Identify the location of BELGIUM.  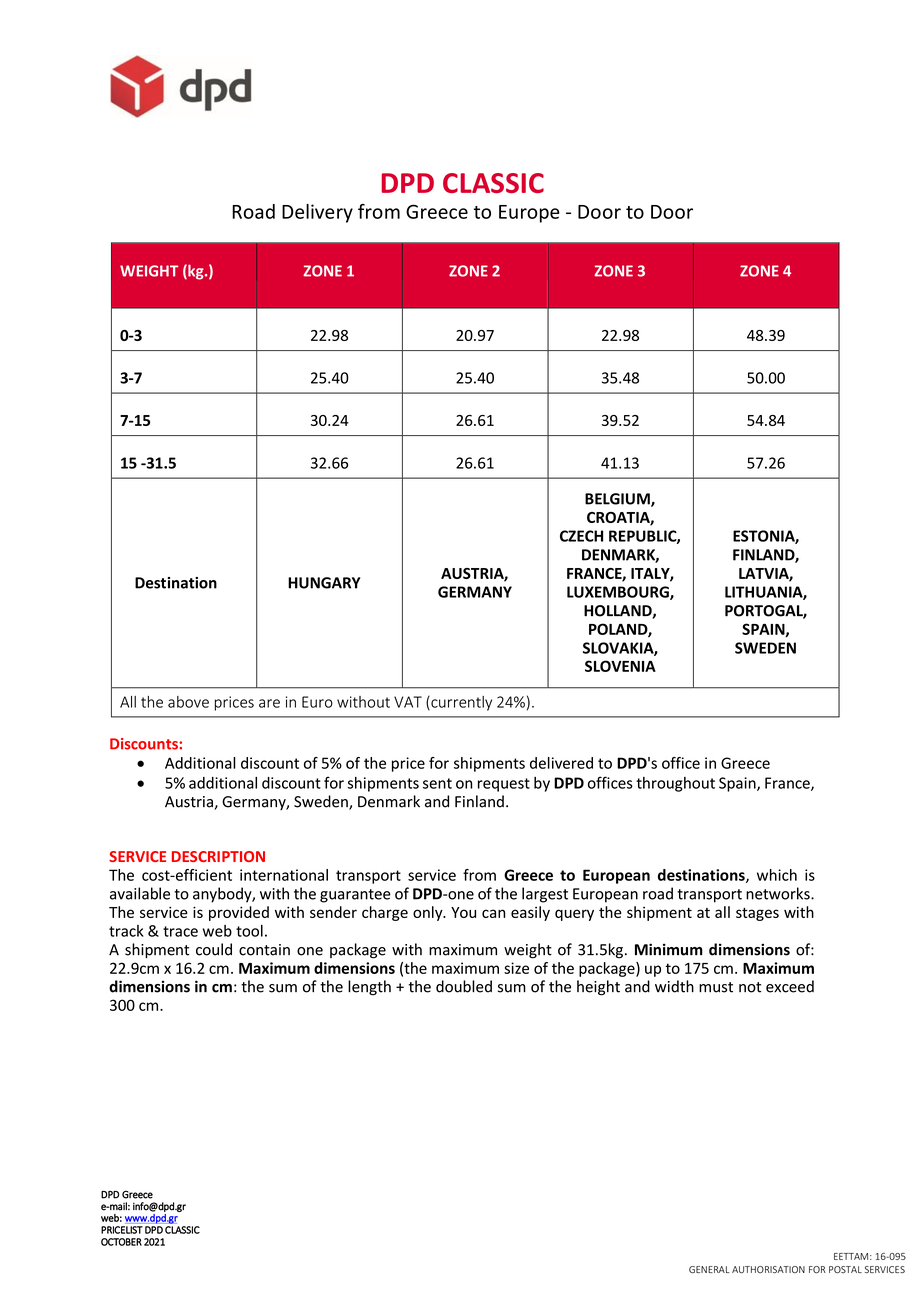
(618, 500).
